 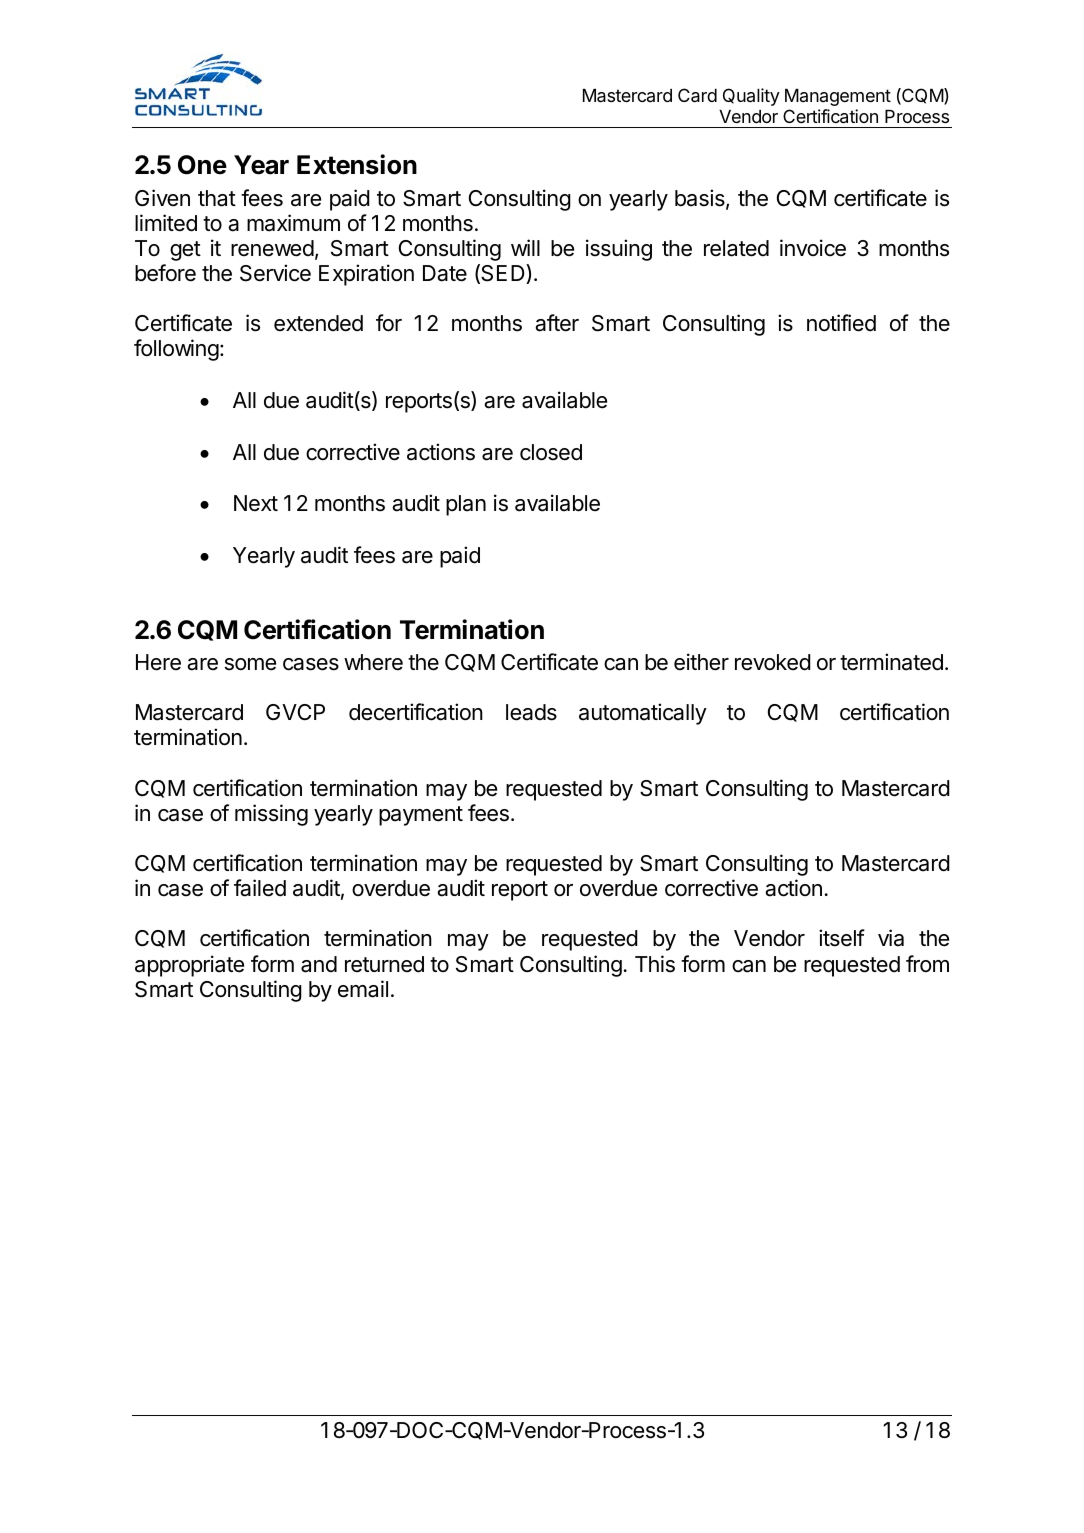 I want to click on Extension, so click(x=357, y=164).
